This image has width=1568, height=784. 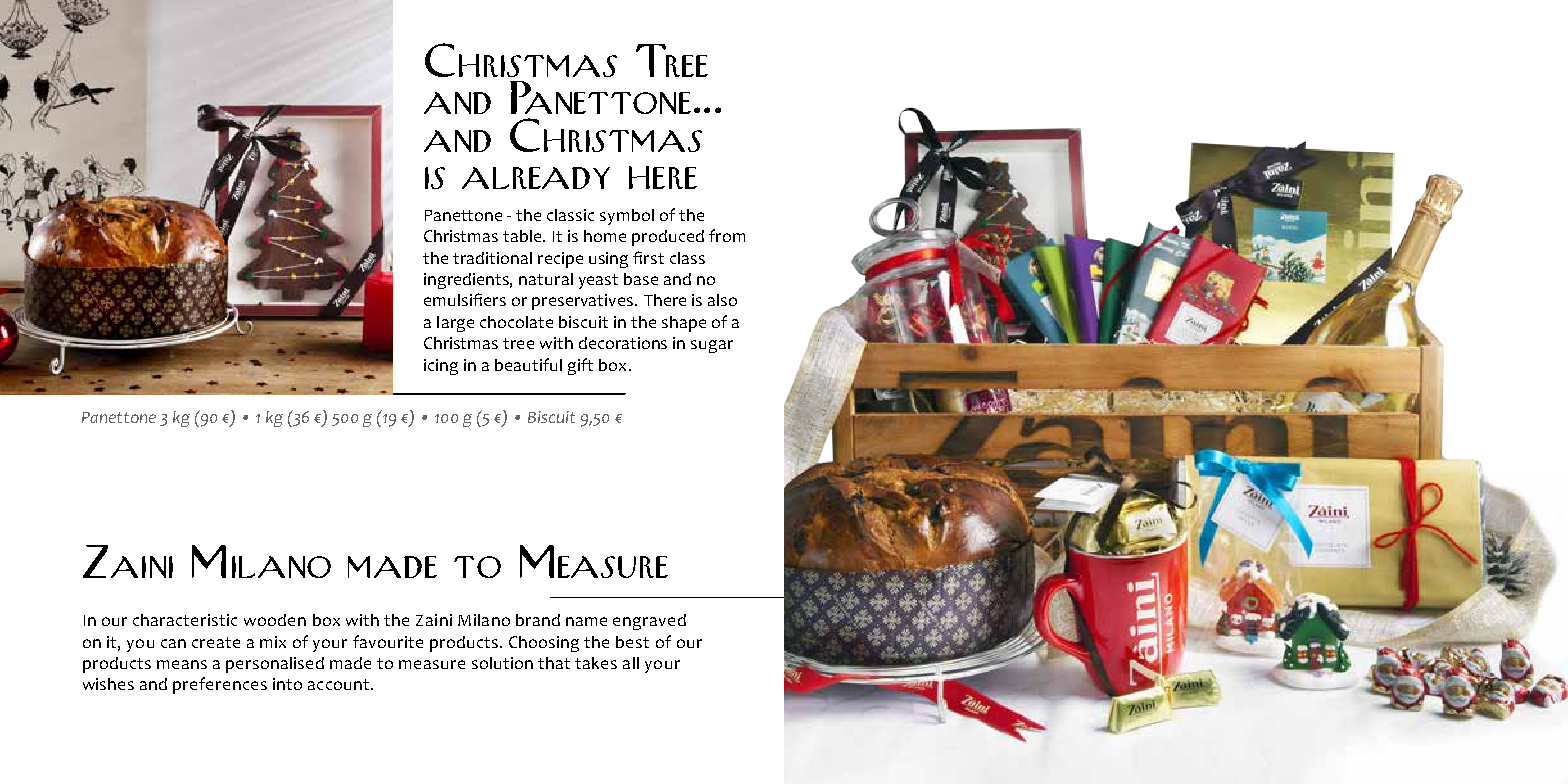 I want to click on already, so click(x=536, y=178).
